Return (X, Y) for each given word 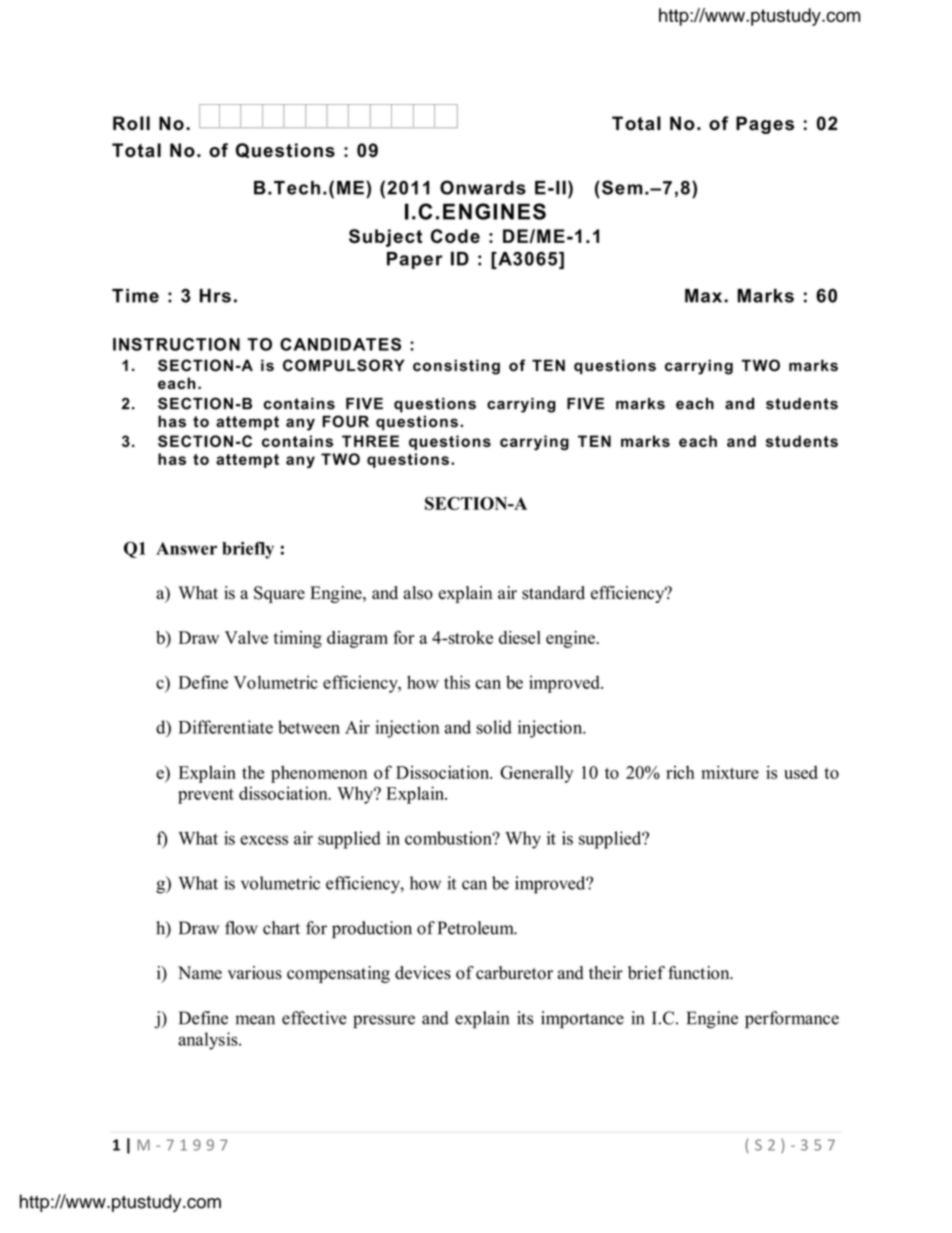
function (700, 973)
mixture (730, 772)
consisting (456, 367)
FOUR (345, 421)
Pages (765, 125)
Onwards (483, 187)
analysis (209, 1041)
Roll (131, 123)
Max (705, 296)
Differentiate (226, 727)
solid (494, 727)
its (525, 1018)
